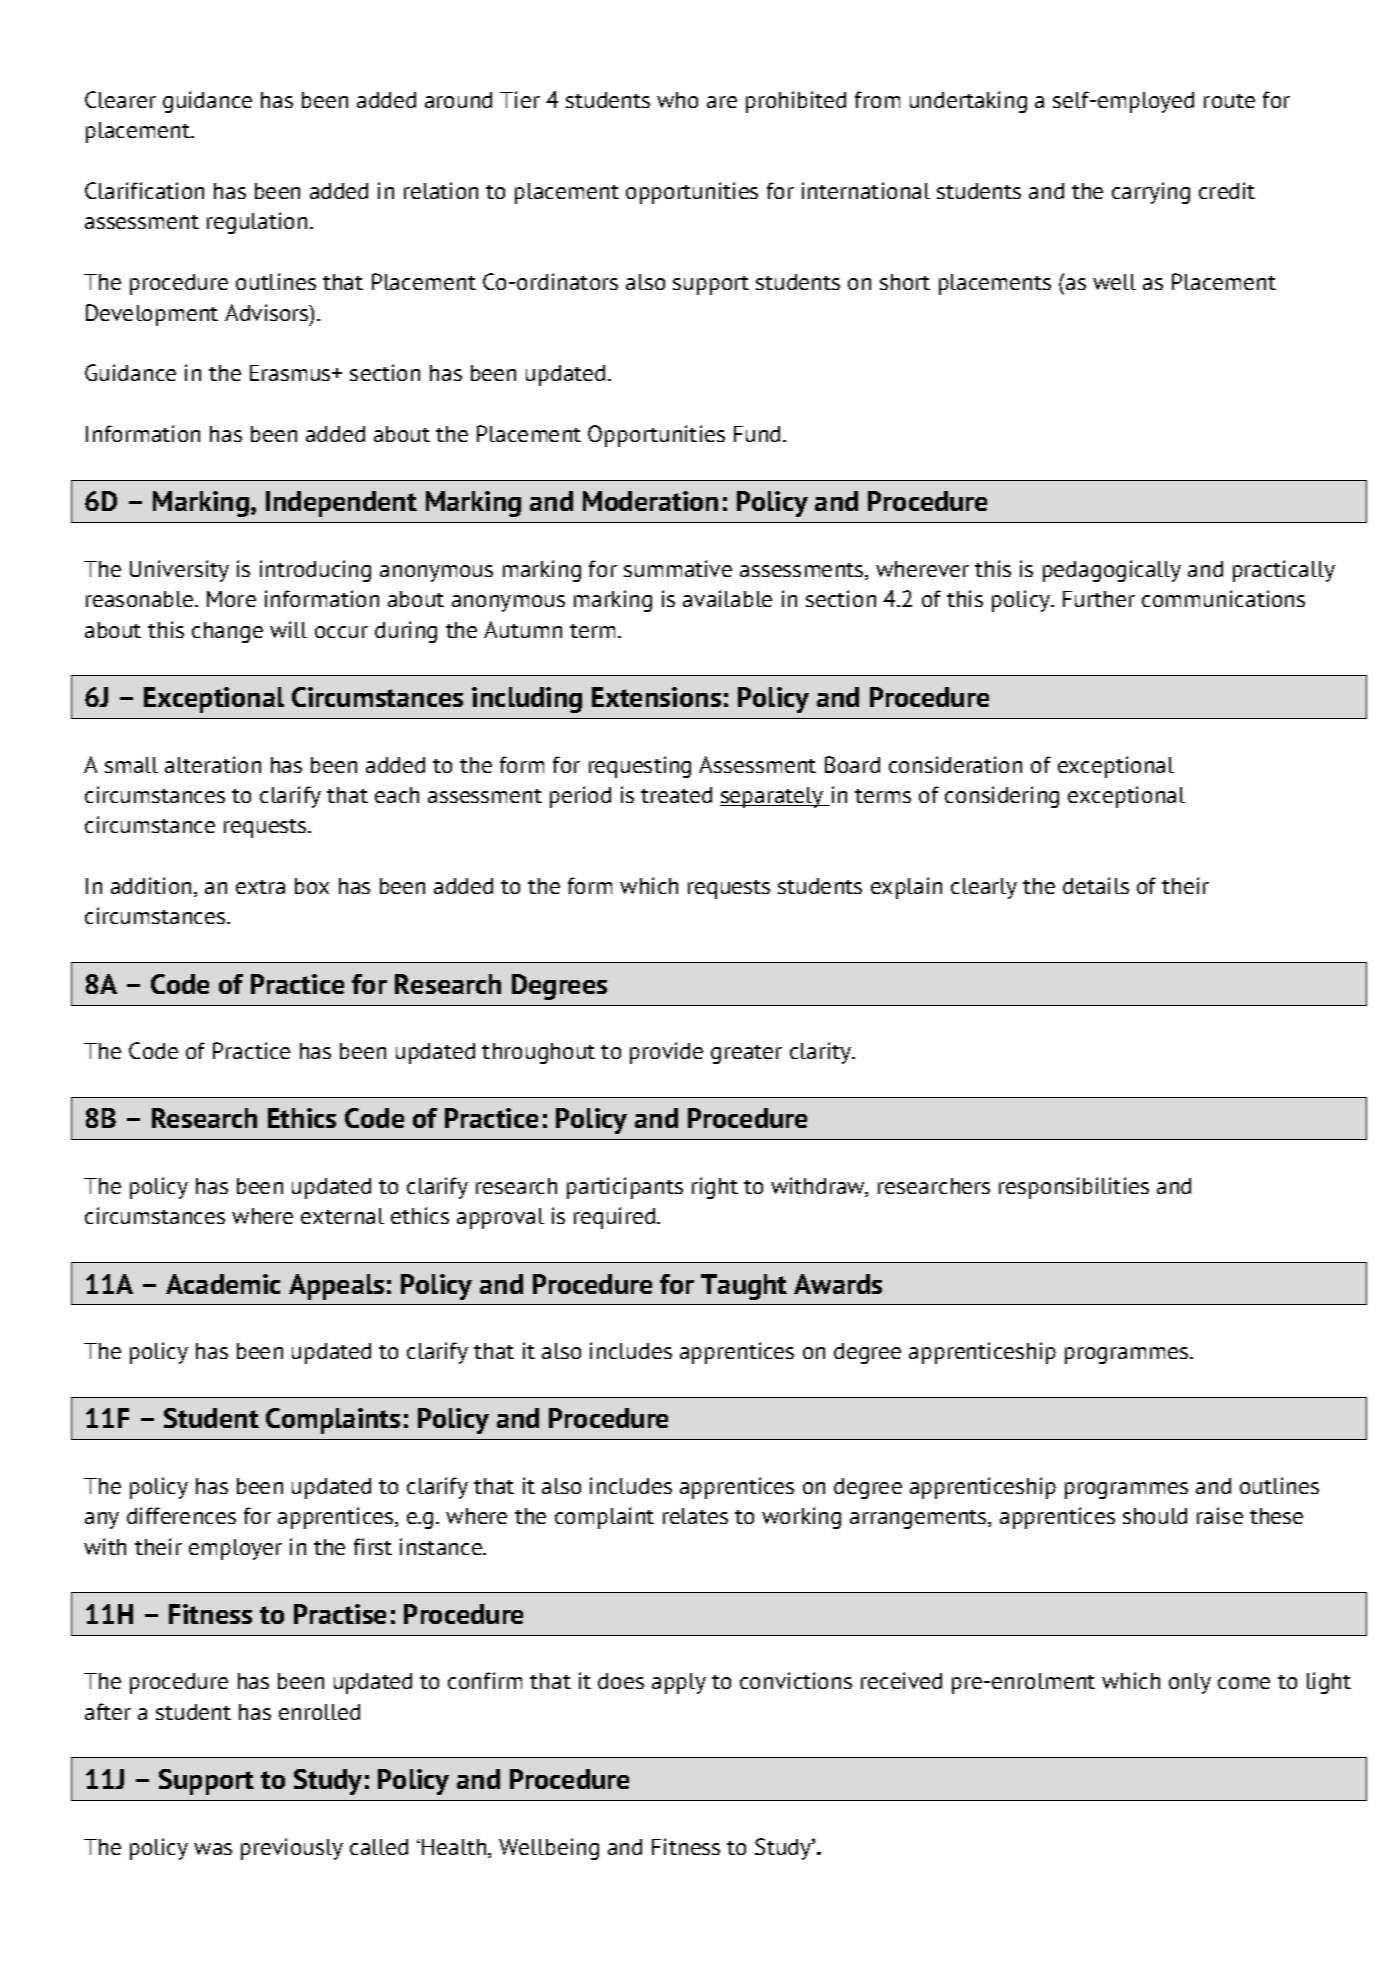 The image size is (1399, 1978). I want to click on only, so click(1190, 1683).
